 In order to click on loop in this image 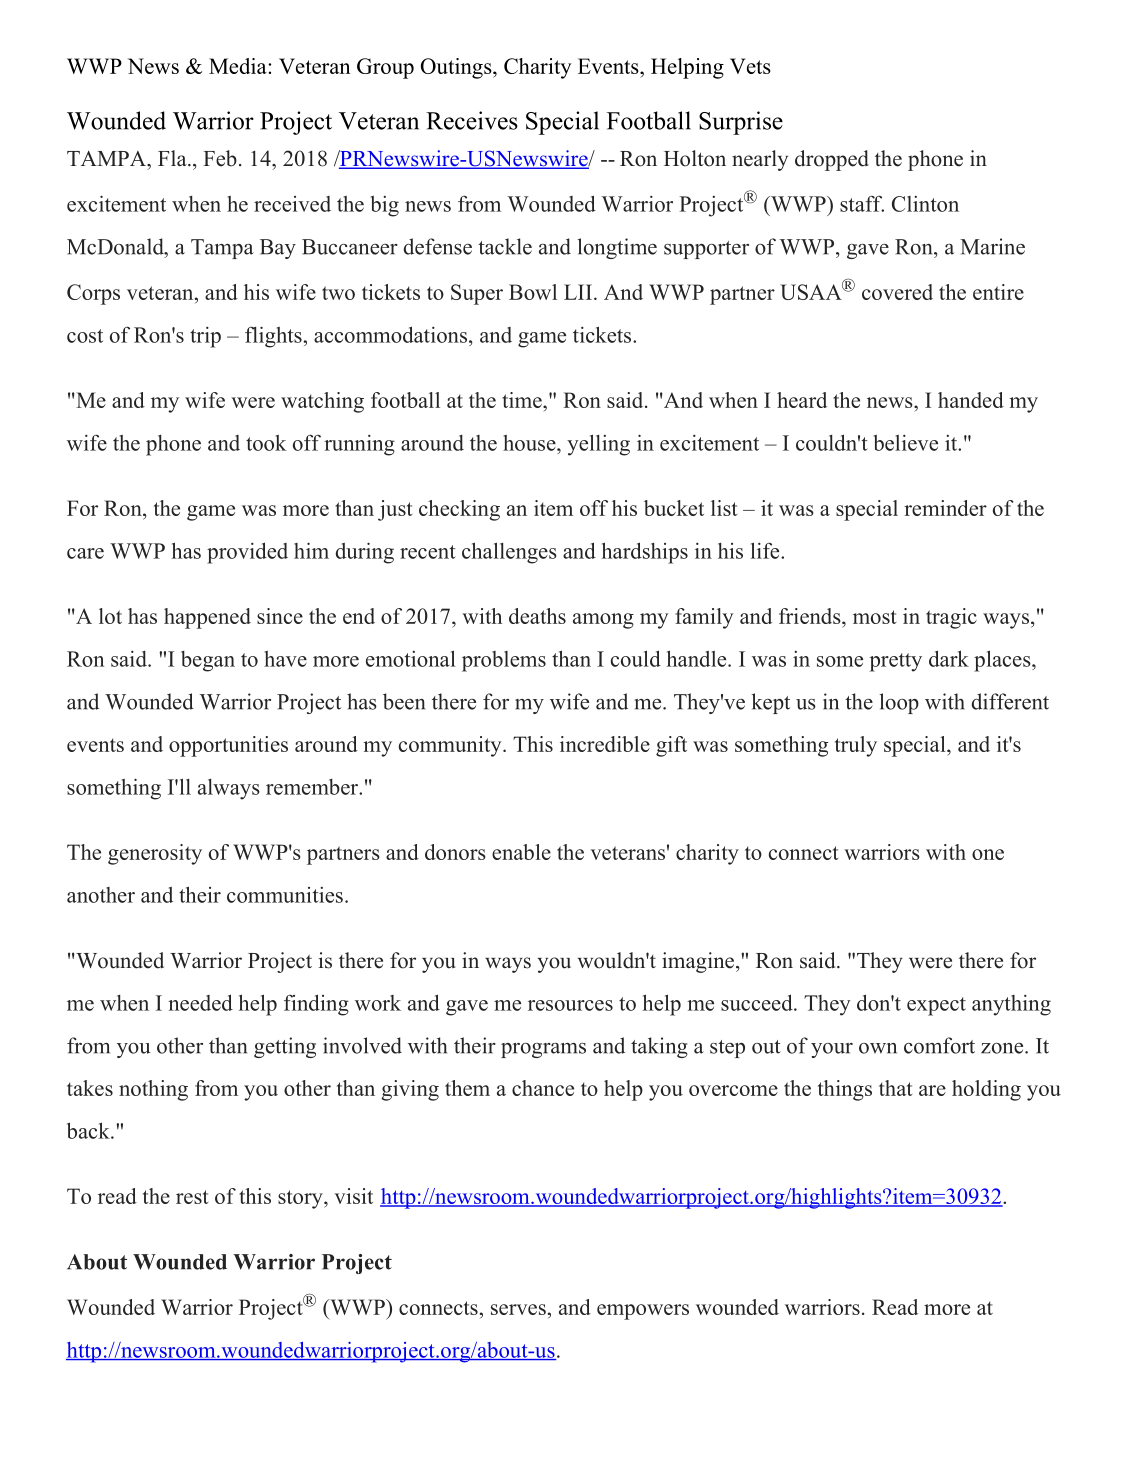, I will do `click(899, 703)`.
